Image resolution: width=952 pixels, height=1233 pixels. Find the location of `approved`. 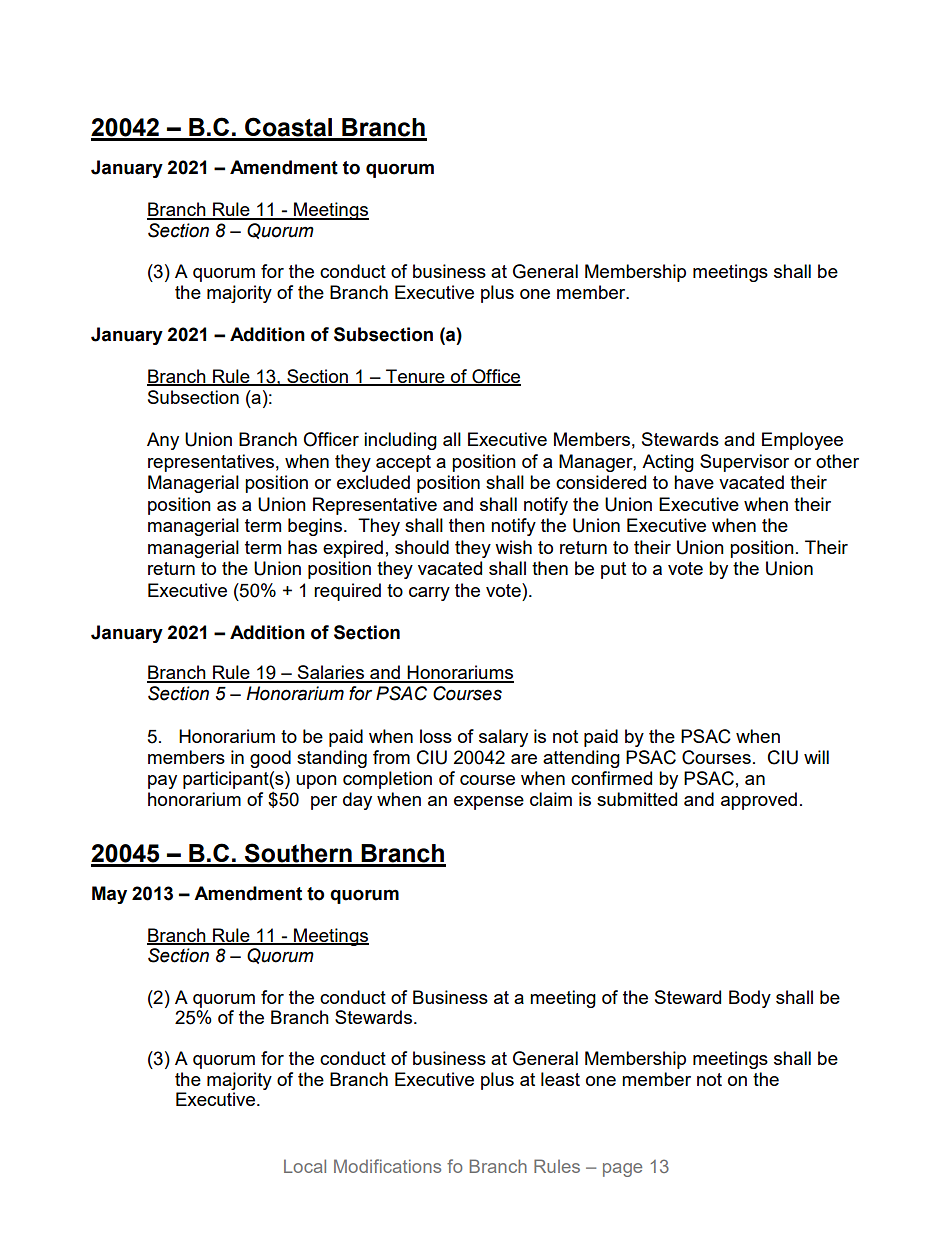

approved is located at coordinates (759, 801).
